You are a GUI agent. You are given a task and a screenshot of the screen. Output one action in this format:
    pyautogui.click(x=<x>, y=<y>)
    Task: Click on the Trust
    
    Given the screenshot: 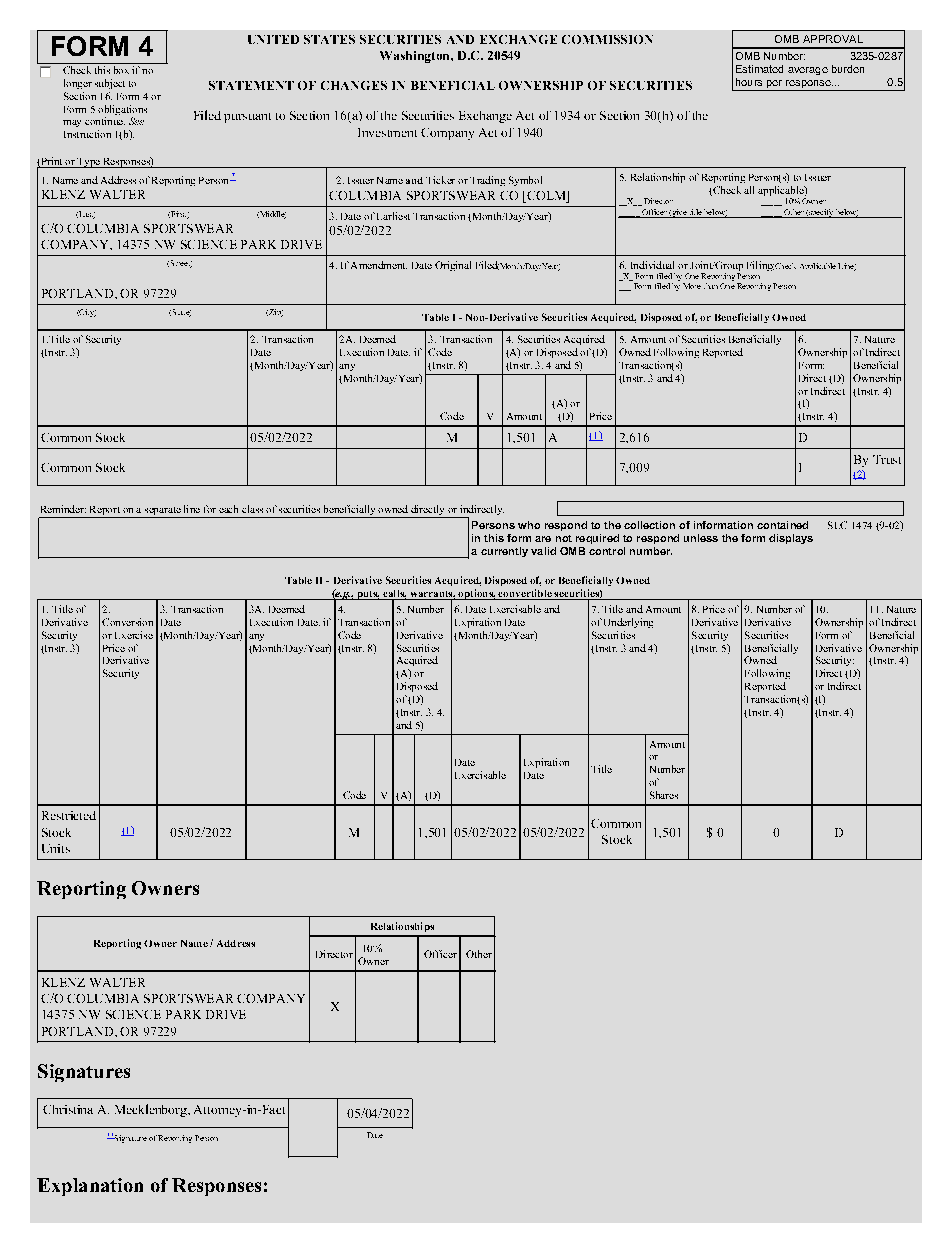 What is the action you would take?
    pyautogui.click(x=887, y=459)
